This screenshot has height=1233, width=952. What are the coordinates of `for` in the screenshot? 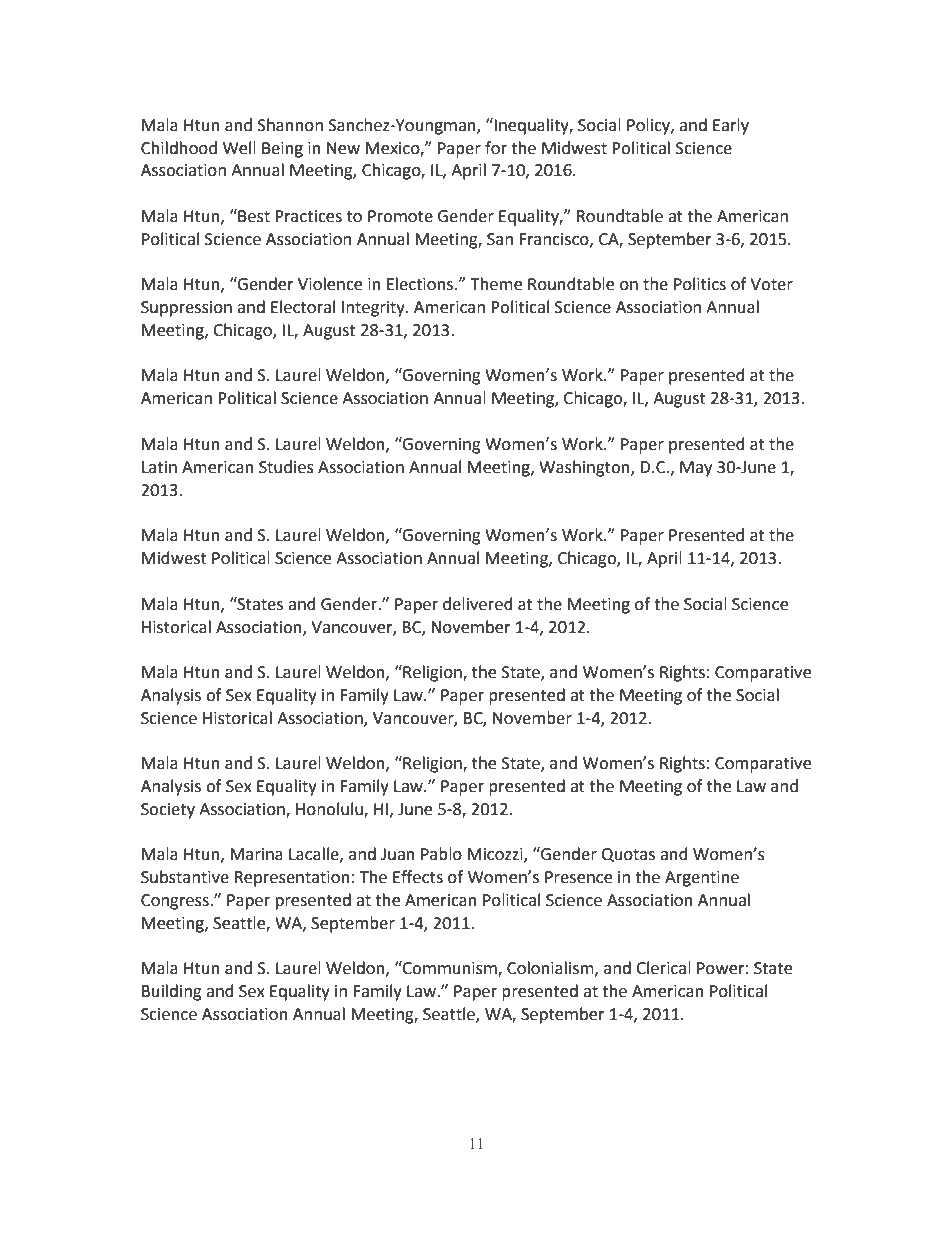 It's located at (496, 148).
